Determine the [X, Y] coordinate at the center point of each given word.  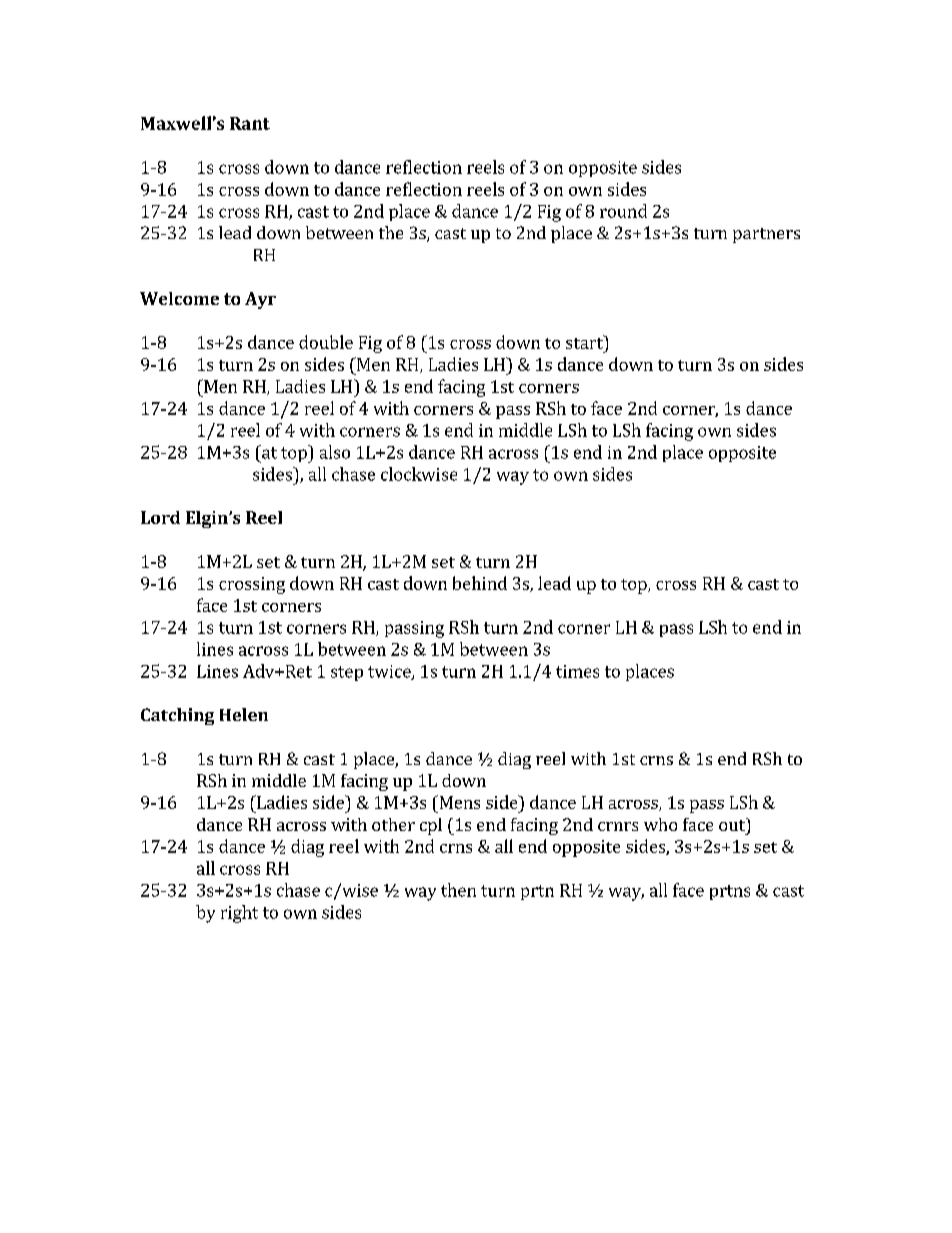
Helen [244, 714]
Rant [250, 123]
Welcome [179, 298]
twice [390, 672]
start [585, 342]
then [458, 890]
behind [480, 583]
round [623, 211]
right [239, 914]
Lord [160, 517]
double [326, 342]
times [577, 671]
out [733, 824]
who [660, 824]
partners [766, 235]
